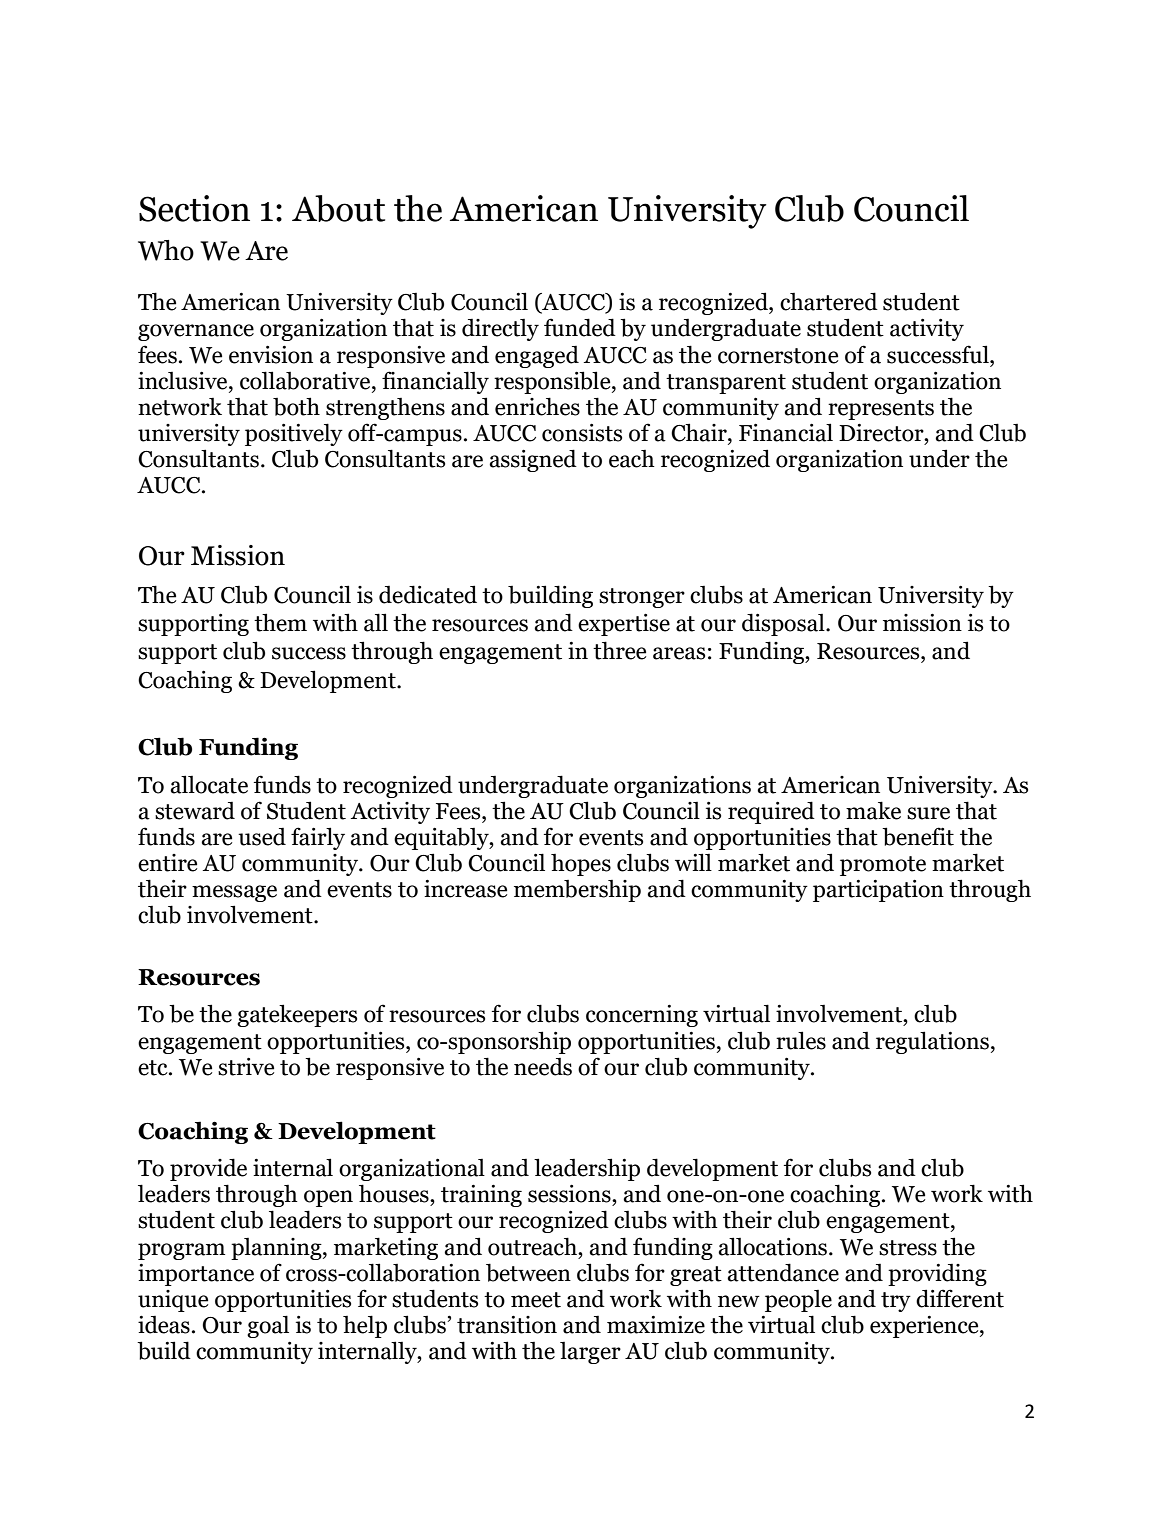 This screenshot has height=1518, width=1173. I want to click on try, so click(896, 1302).
